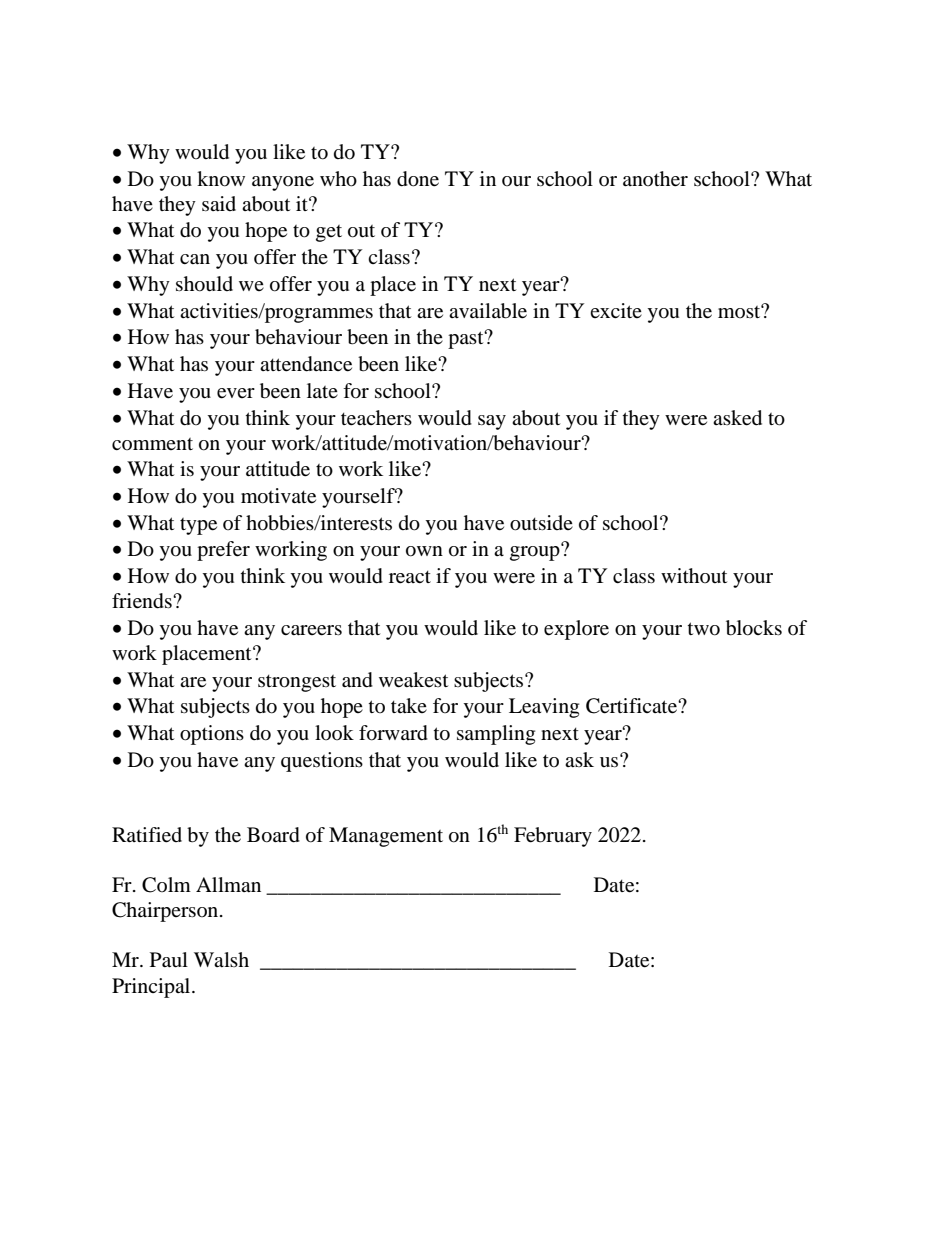  What do you see at coordinates (410, 577) in the image?
I see `react` at bounding box center [410, 577].
